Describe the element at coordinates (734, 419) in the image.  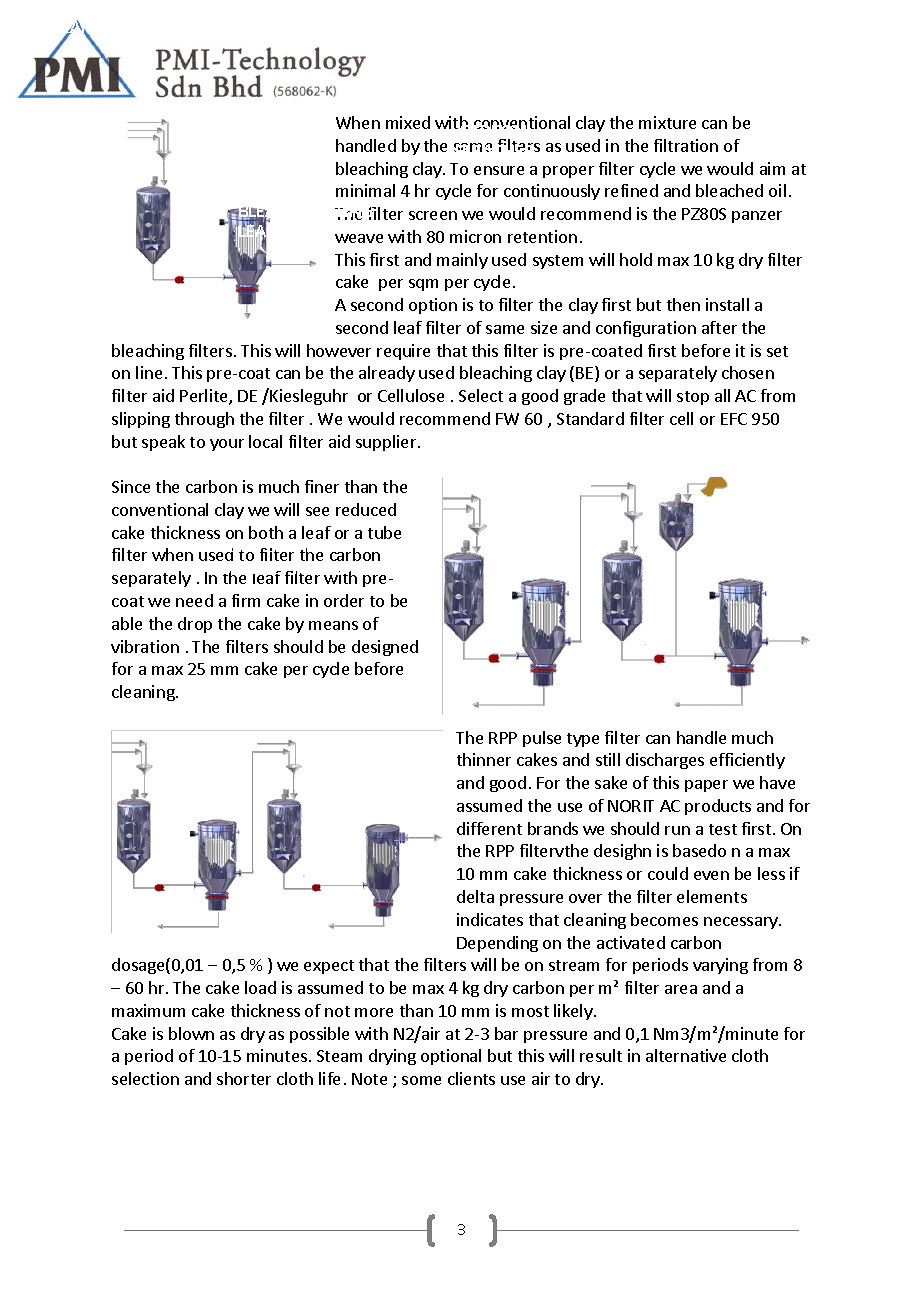
I see `EFC` at that location.
